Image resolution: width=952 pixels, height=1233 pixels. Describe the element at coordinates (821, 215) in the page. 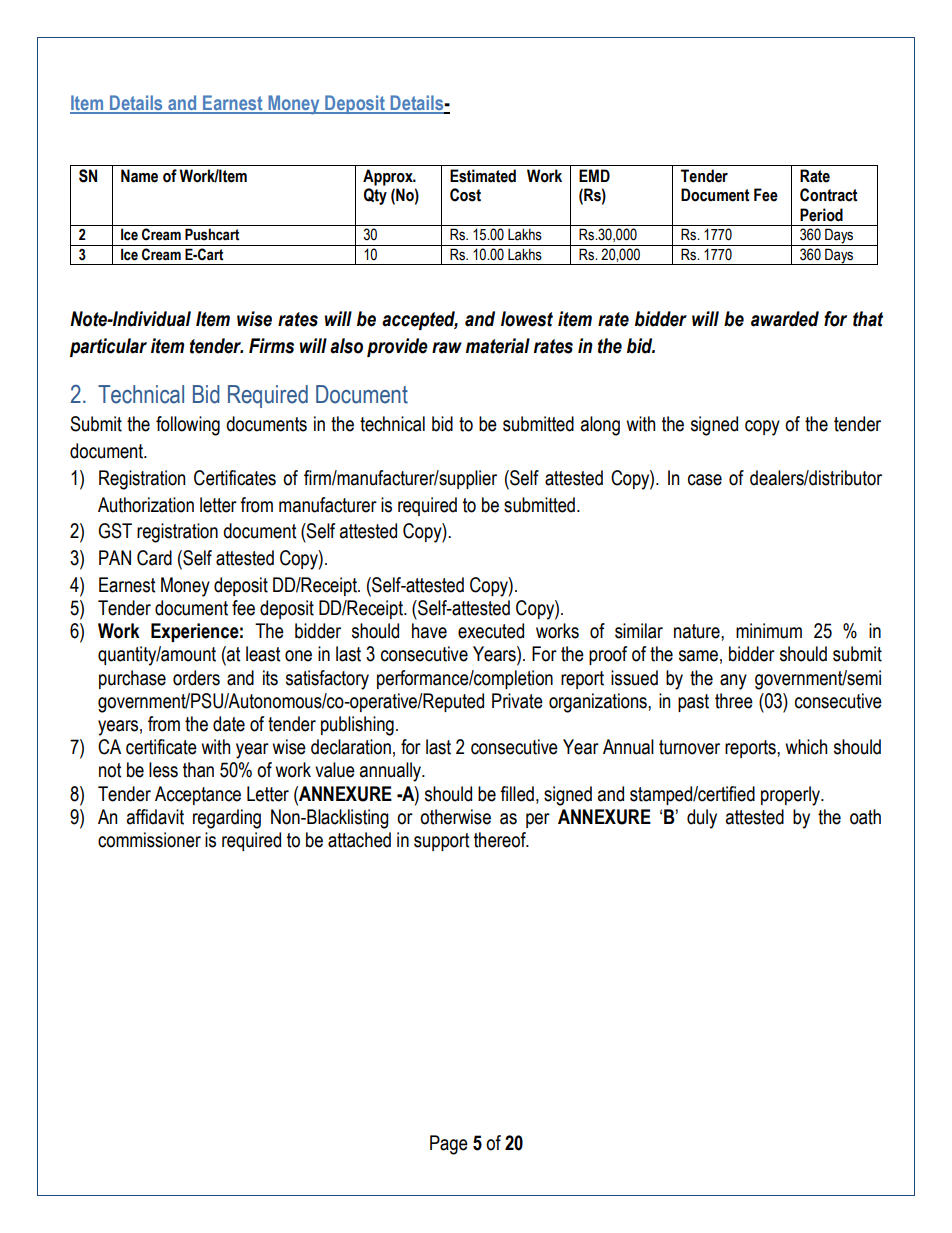

I see `Period` at that location.
